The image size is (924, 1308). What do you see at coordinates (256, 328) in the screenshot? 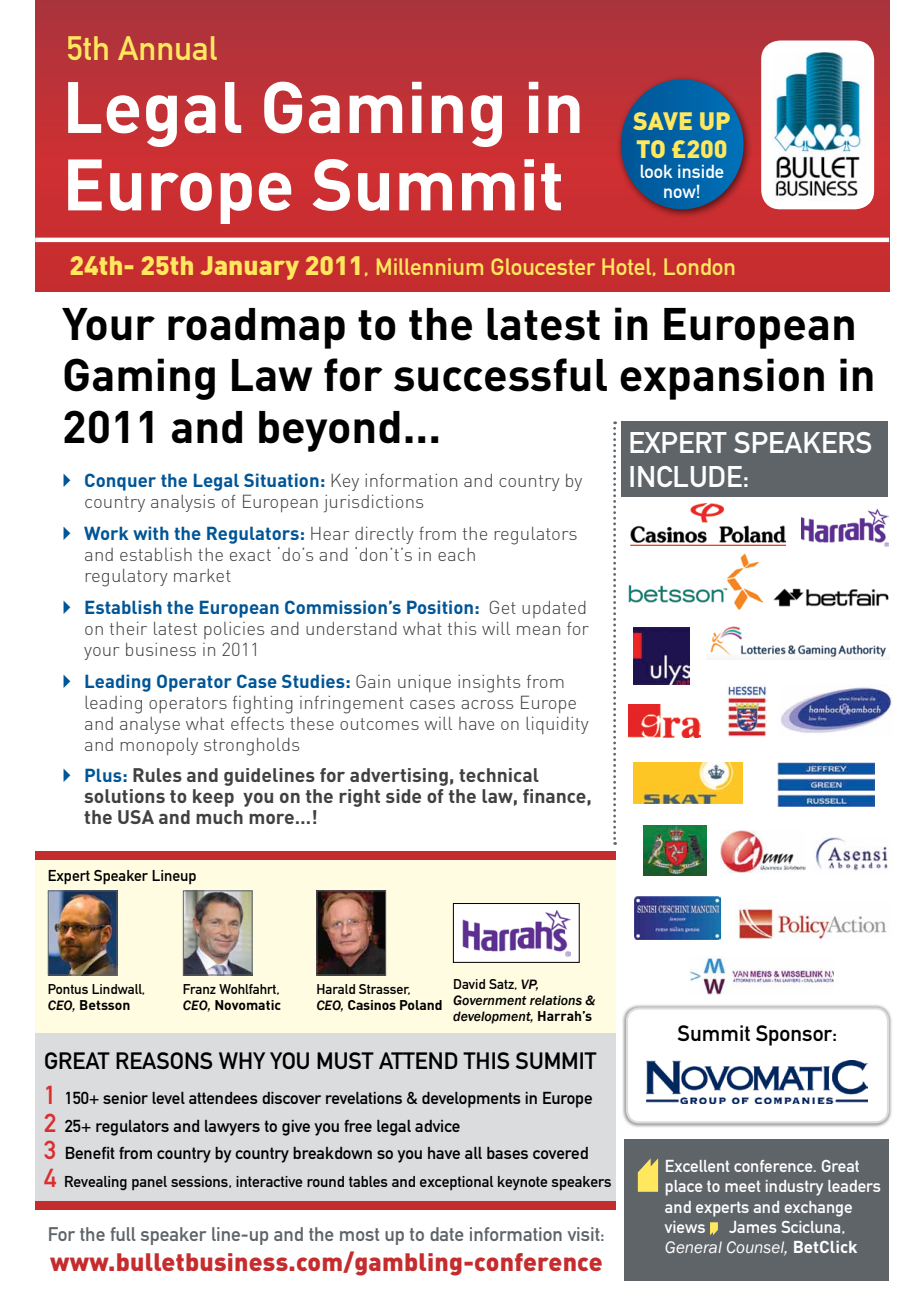
I see `roadmap` at bounding box center [256, 328].
